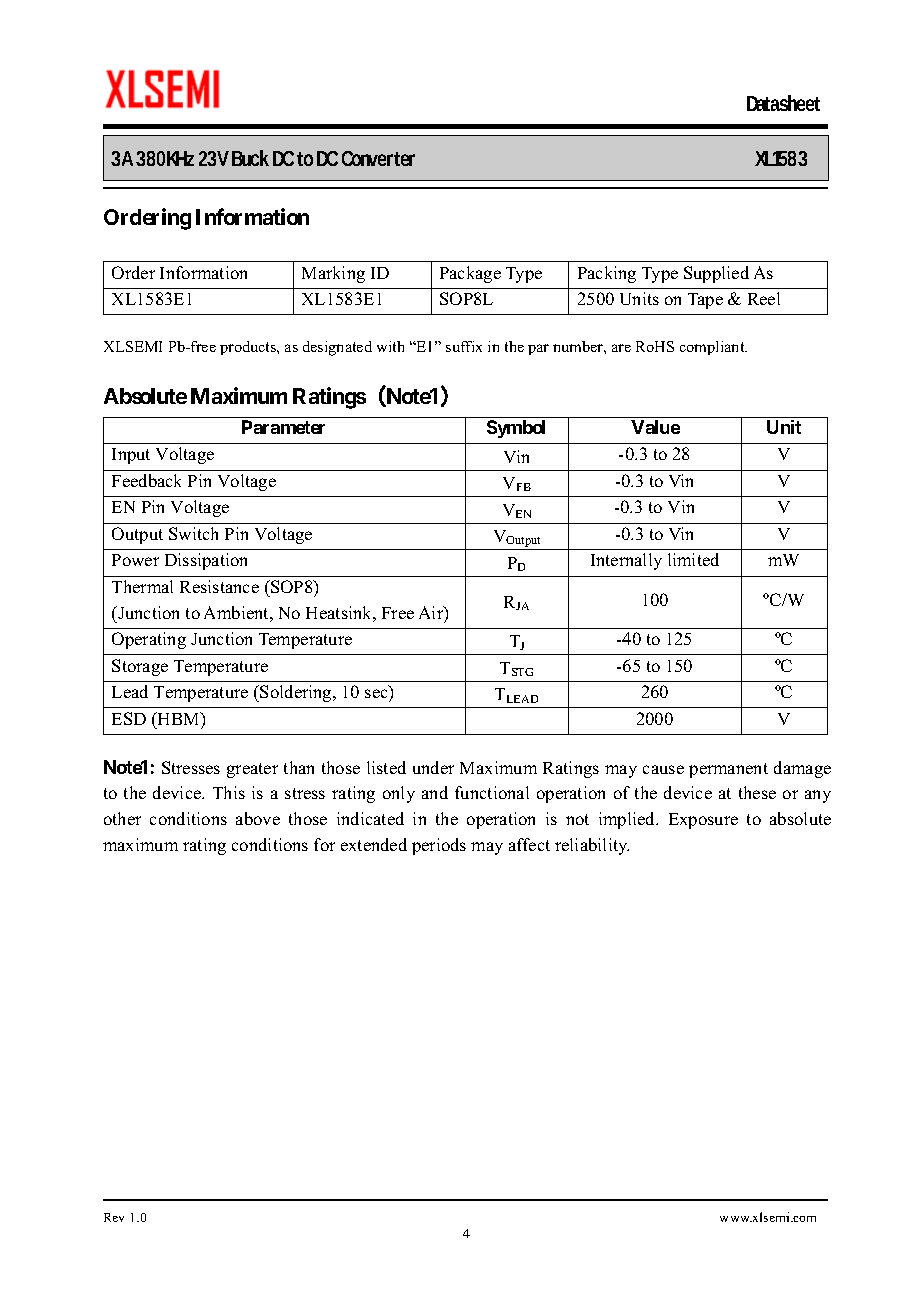 This screenshot has width=924, height=1308. Describe the element at coordinates (250, 158) in the screenshot. I see `Buck` at that location.
